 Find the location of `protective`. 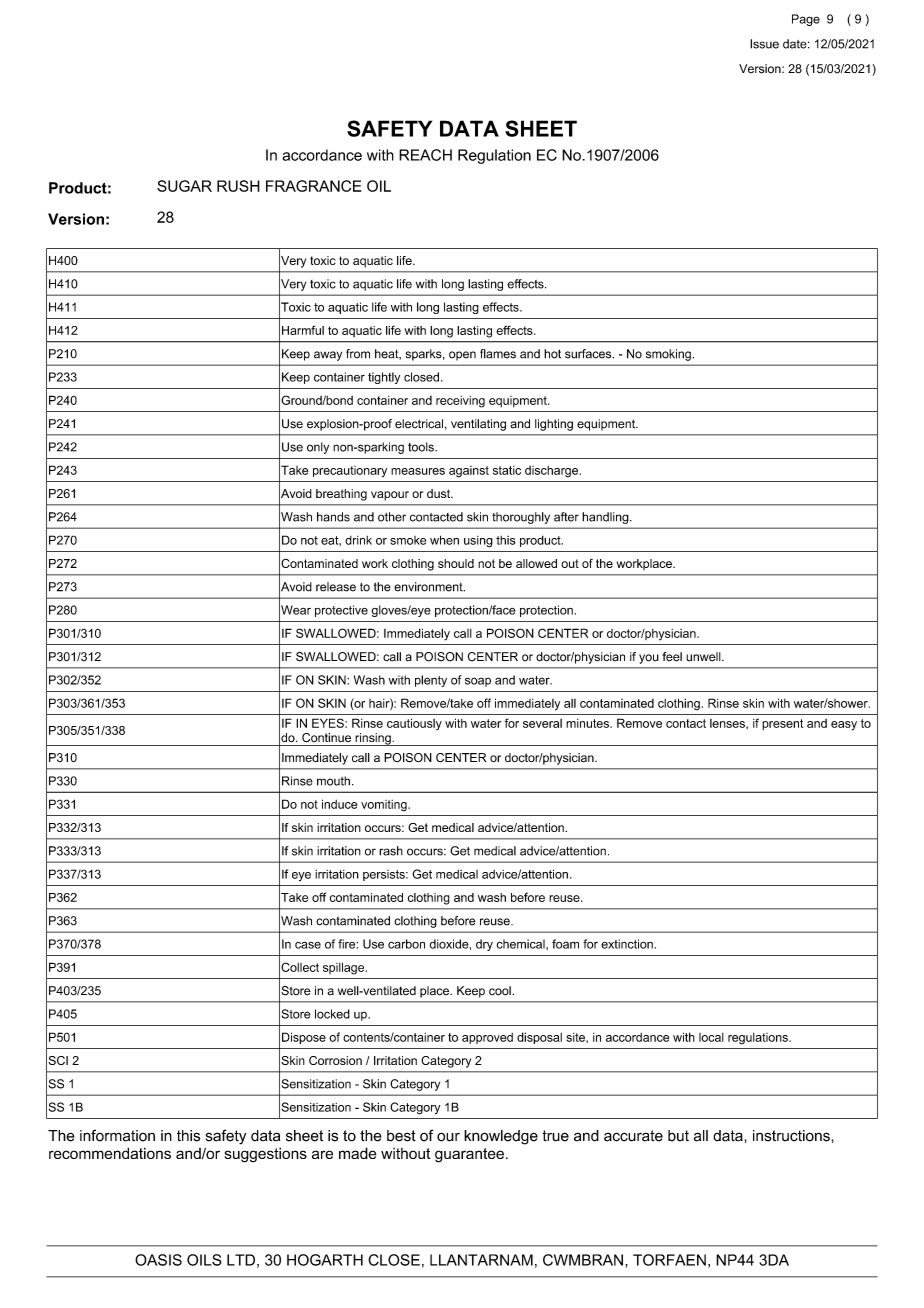

protective is located at coordinates (341, 611).
